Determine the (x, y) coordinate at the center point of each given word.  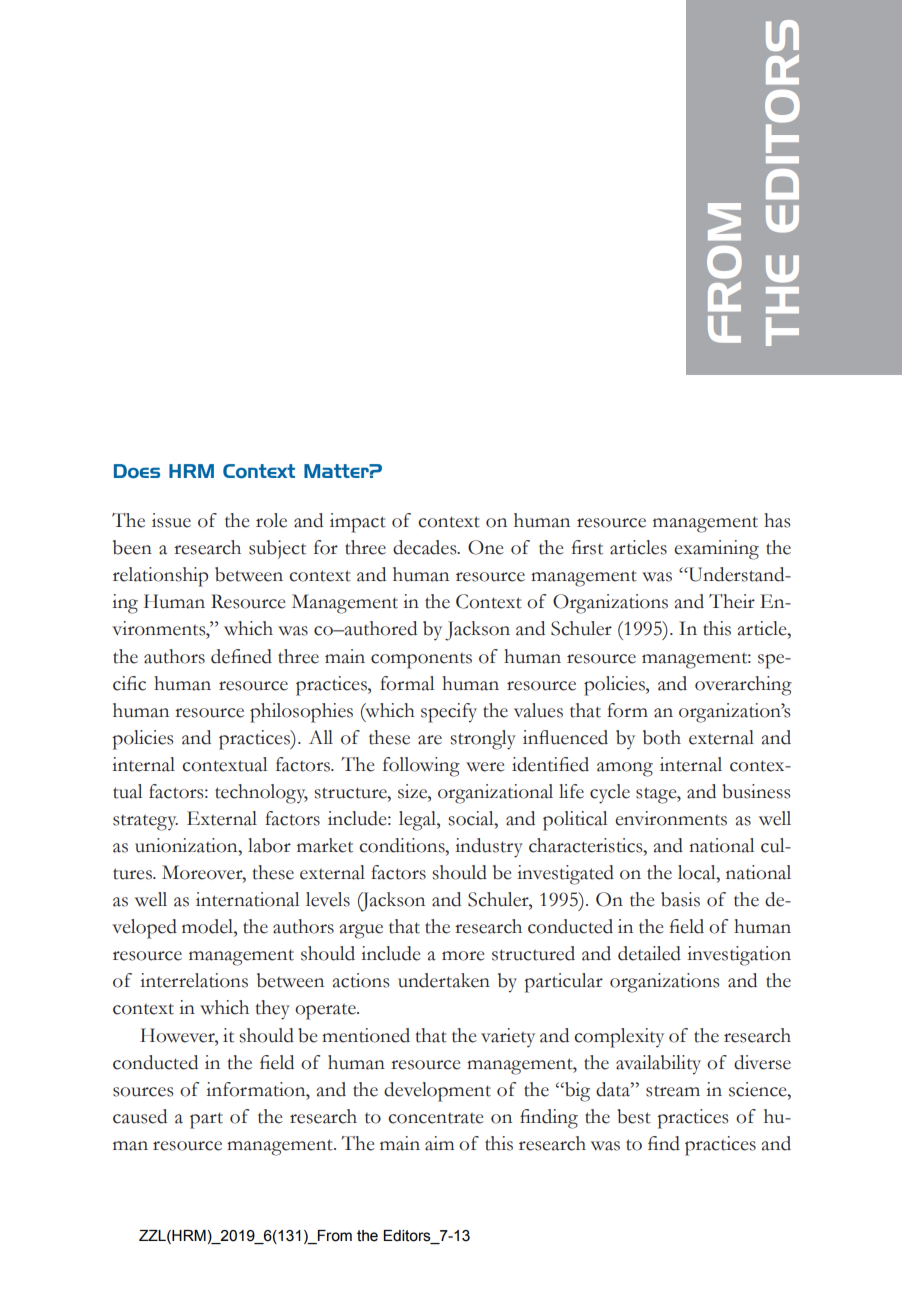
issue (171, 520)
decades (426, 547)
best (634, 1116)
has (777, 520)
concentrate (436, 1118)
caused (140, 1116)
